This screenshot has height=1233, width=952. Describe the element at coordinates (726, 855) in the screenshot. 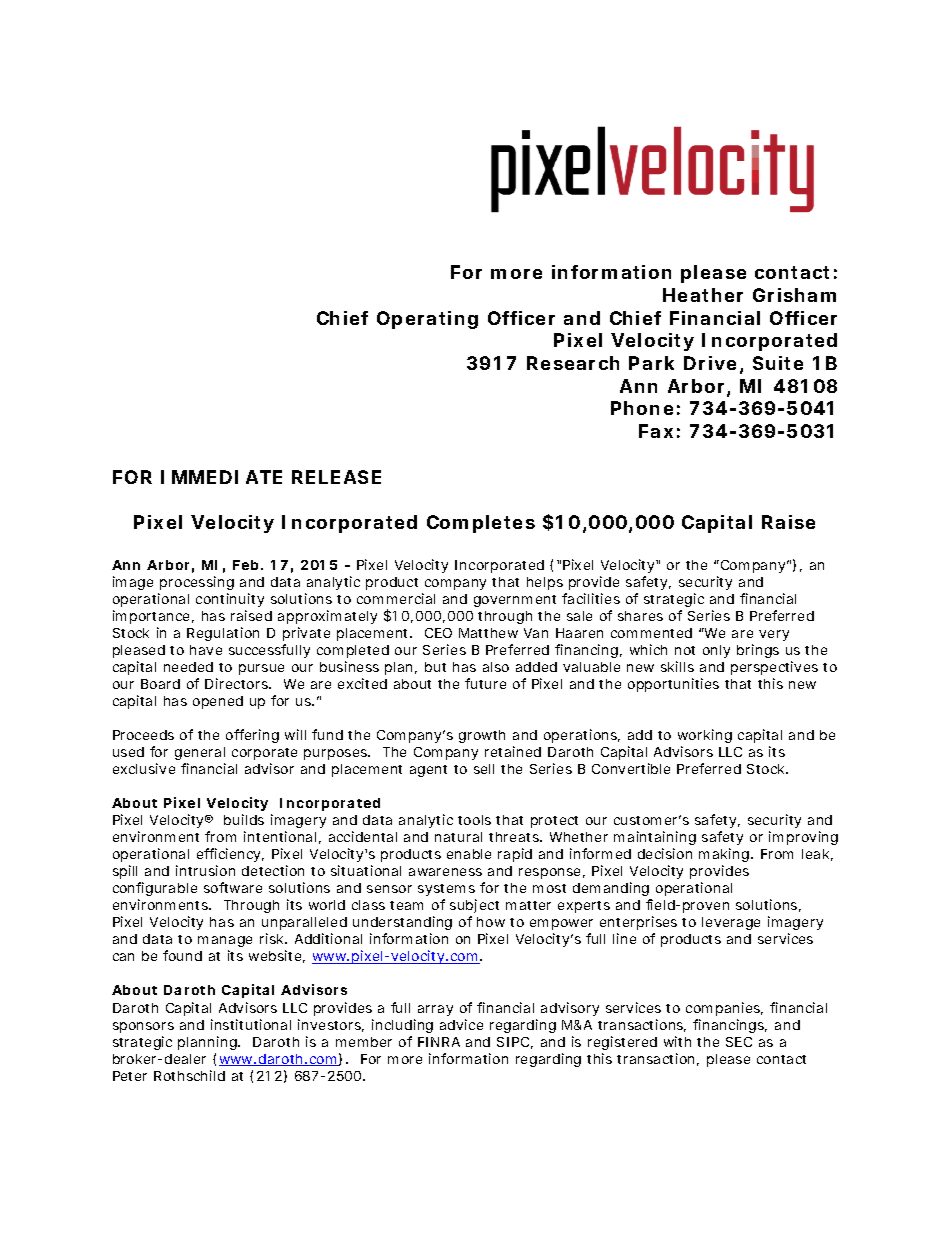

I see `making` at that location.
